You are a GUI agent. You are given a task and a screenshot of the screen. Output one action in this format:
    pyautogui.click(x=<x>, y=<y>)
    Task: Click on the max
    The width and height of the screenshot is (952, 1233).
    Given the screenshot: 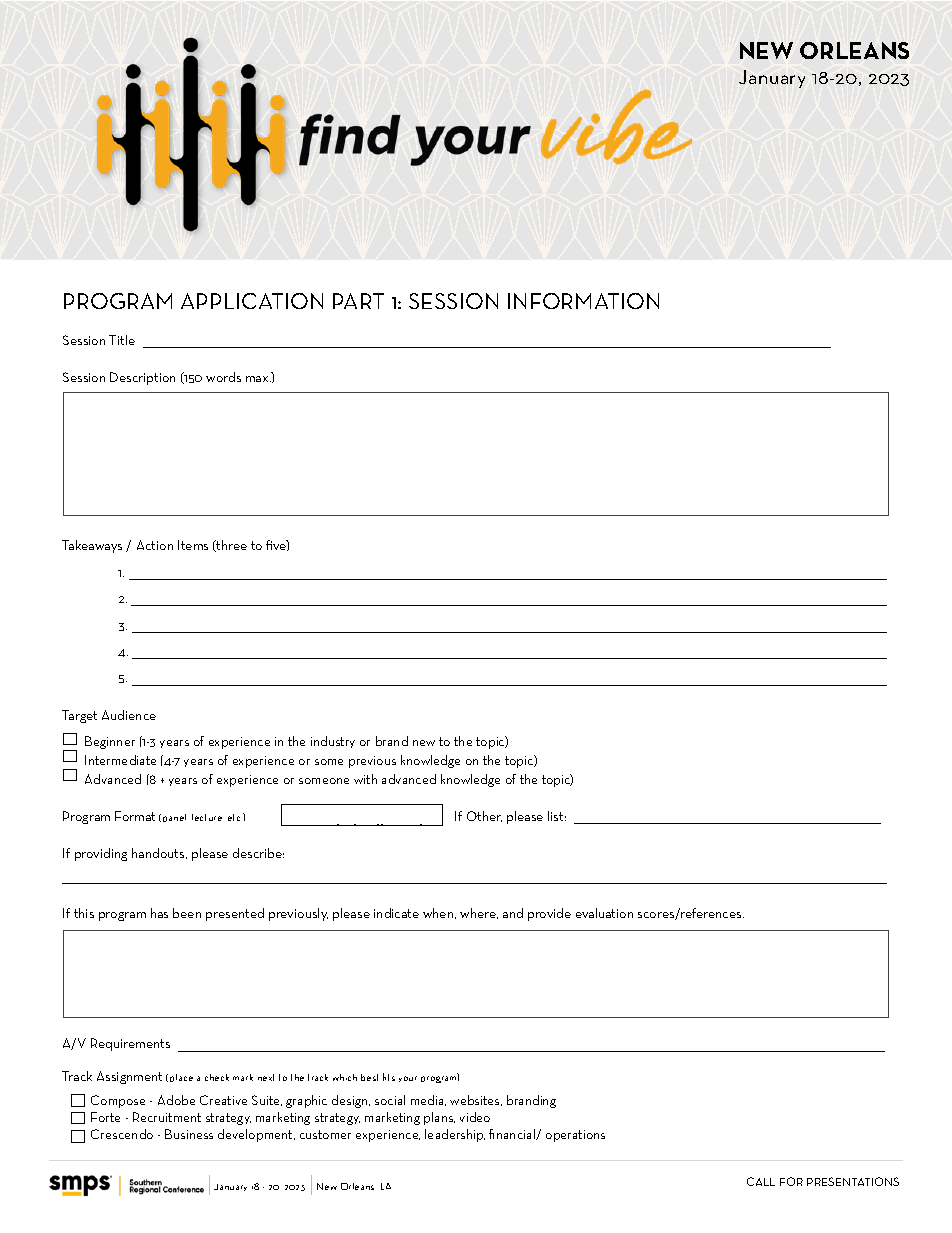 What is the action you would take?
    pyautogui.click(x=258, y=379)
